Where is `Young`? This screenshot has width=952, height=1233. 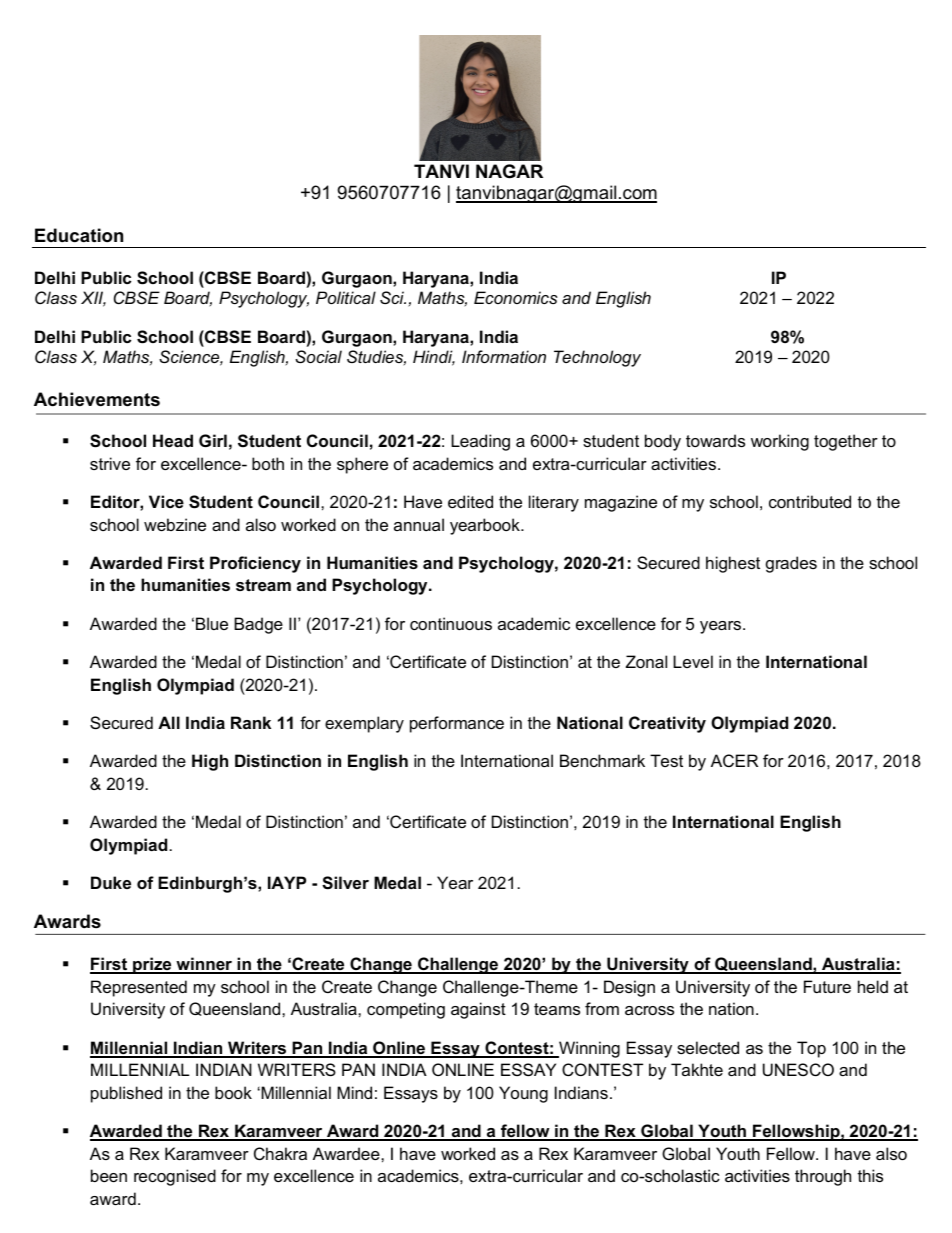 Young is located at coordinates (523, 1094).
